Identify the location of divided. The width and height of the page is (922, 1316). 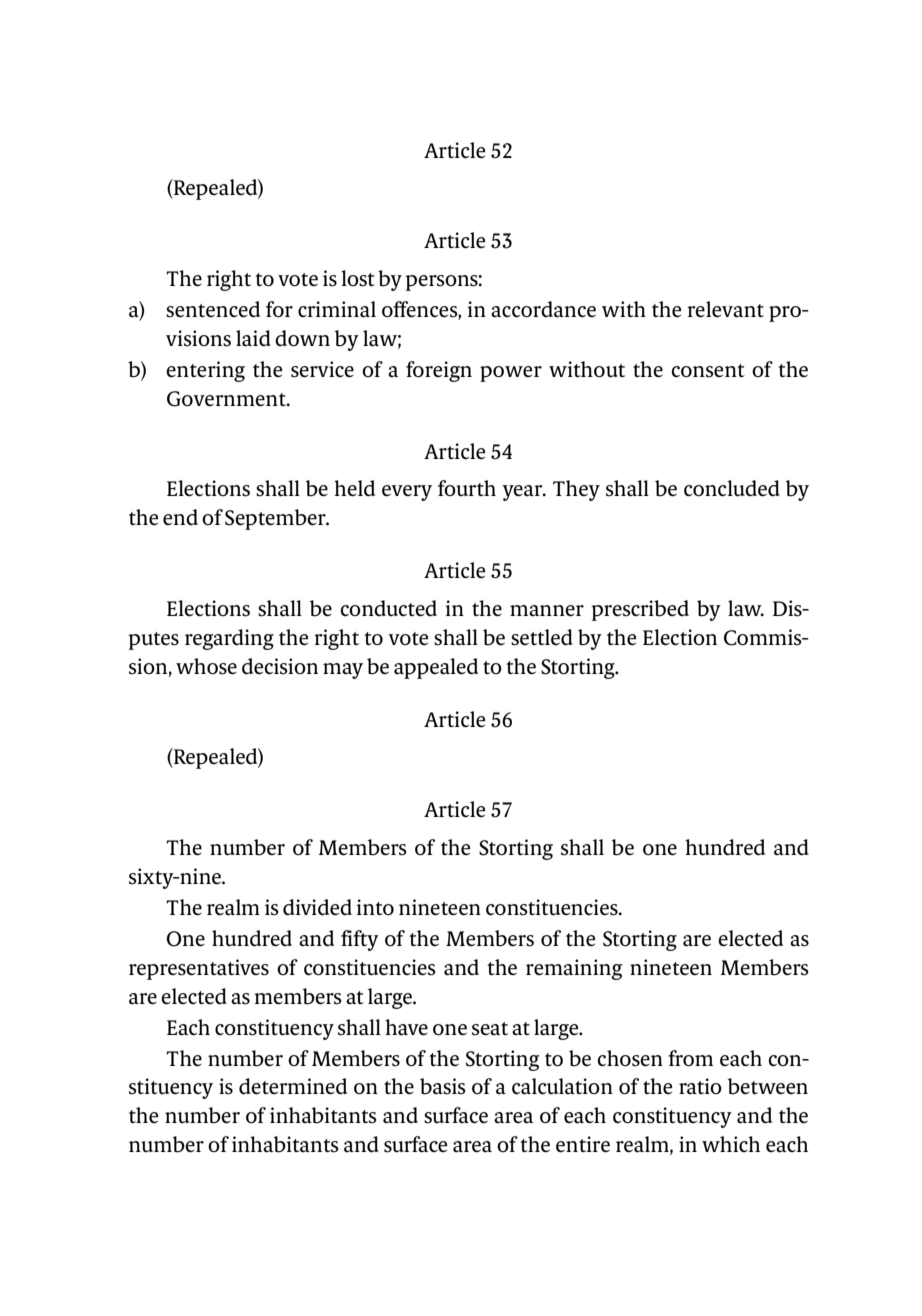
(317, 907).
